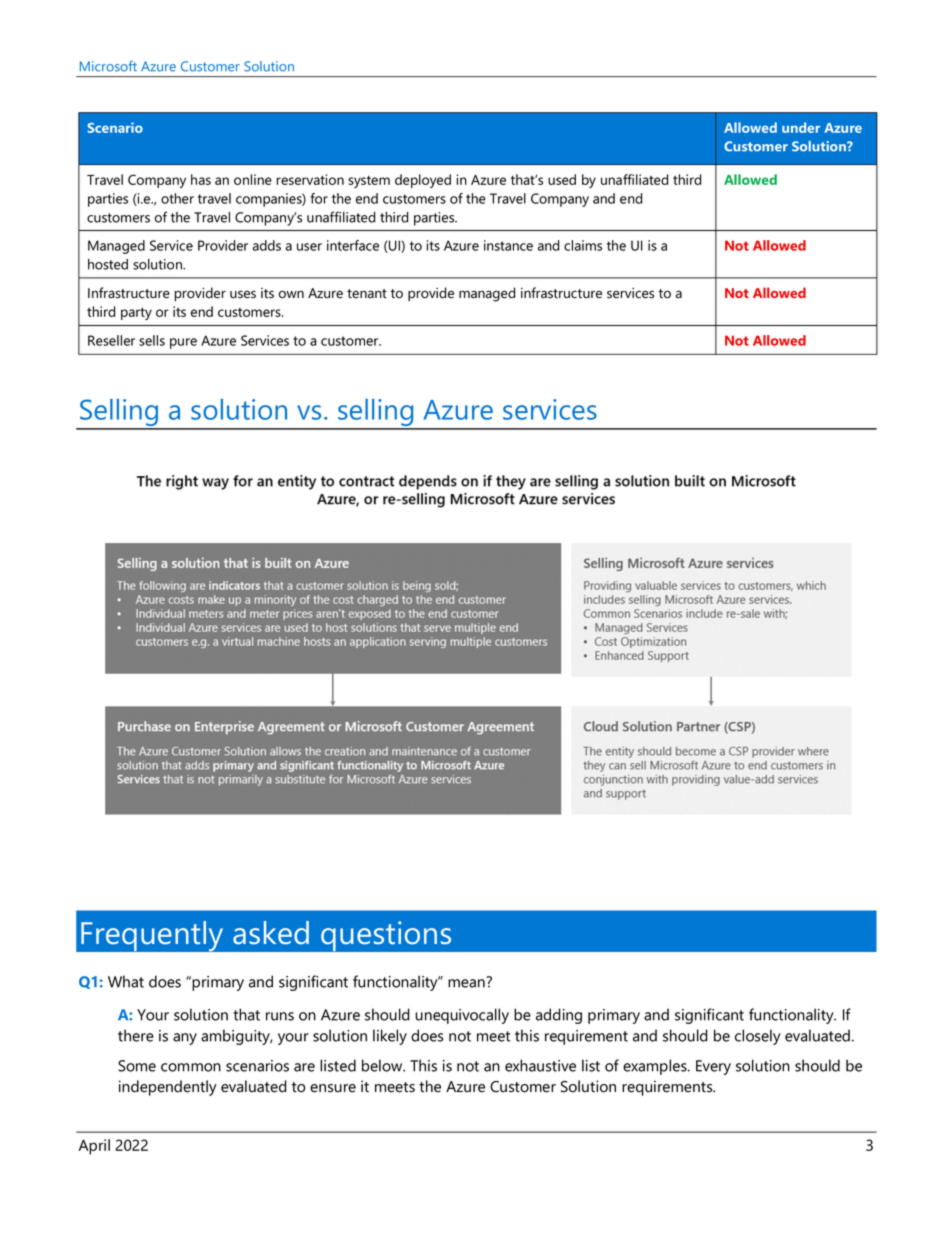 Image resolution: width=952 pixels, height=1233 pixels. What do you see at coordinates (152, 340) in the document?
I see `sells` at bounding box center [152, 340].
